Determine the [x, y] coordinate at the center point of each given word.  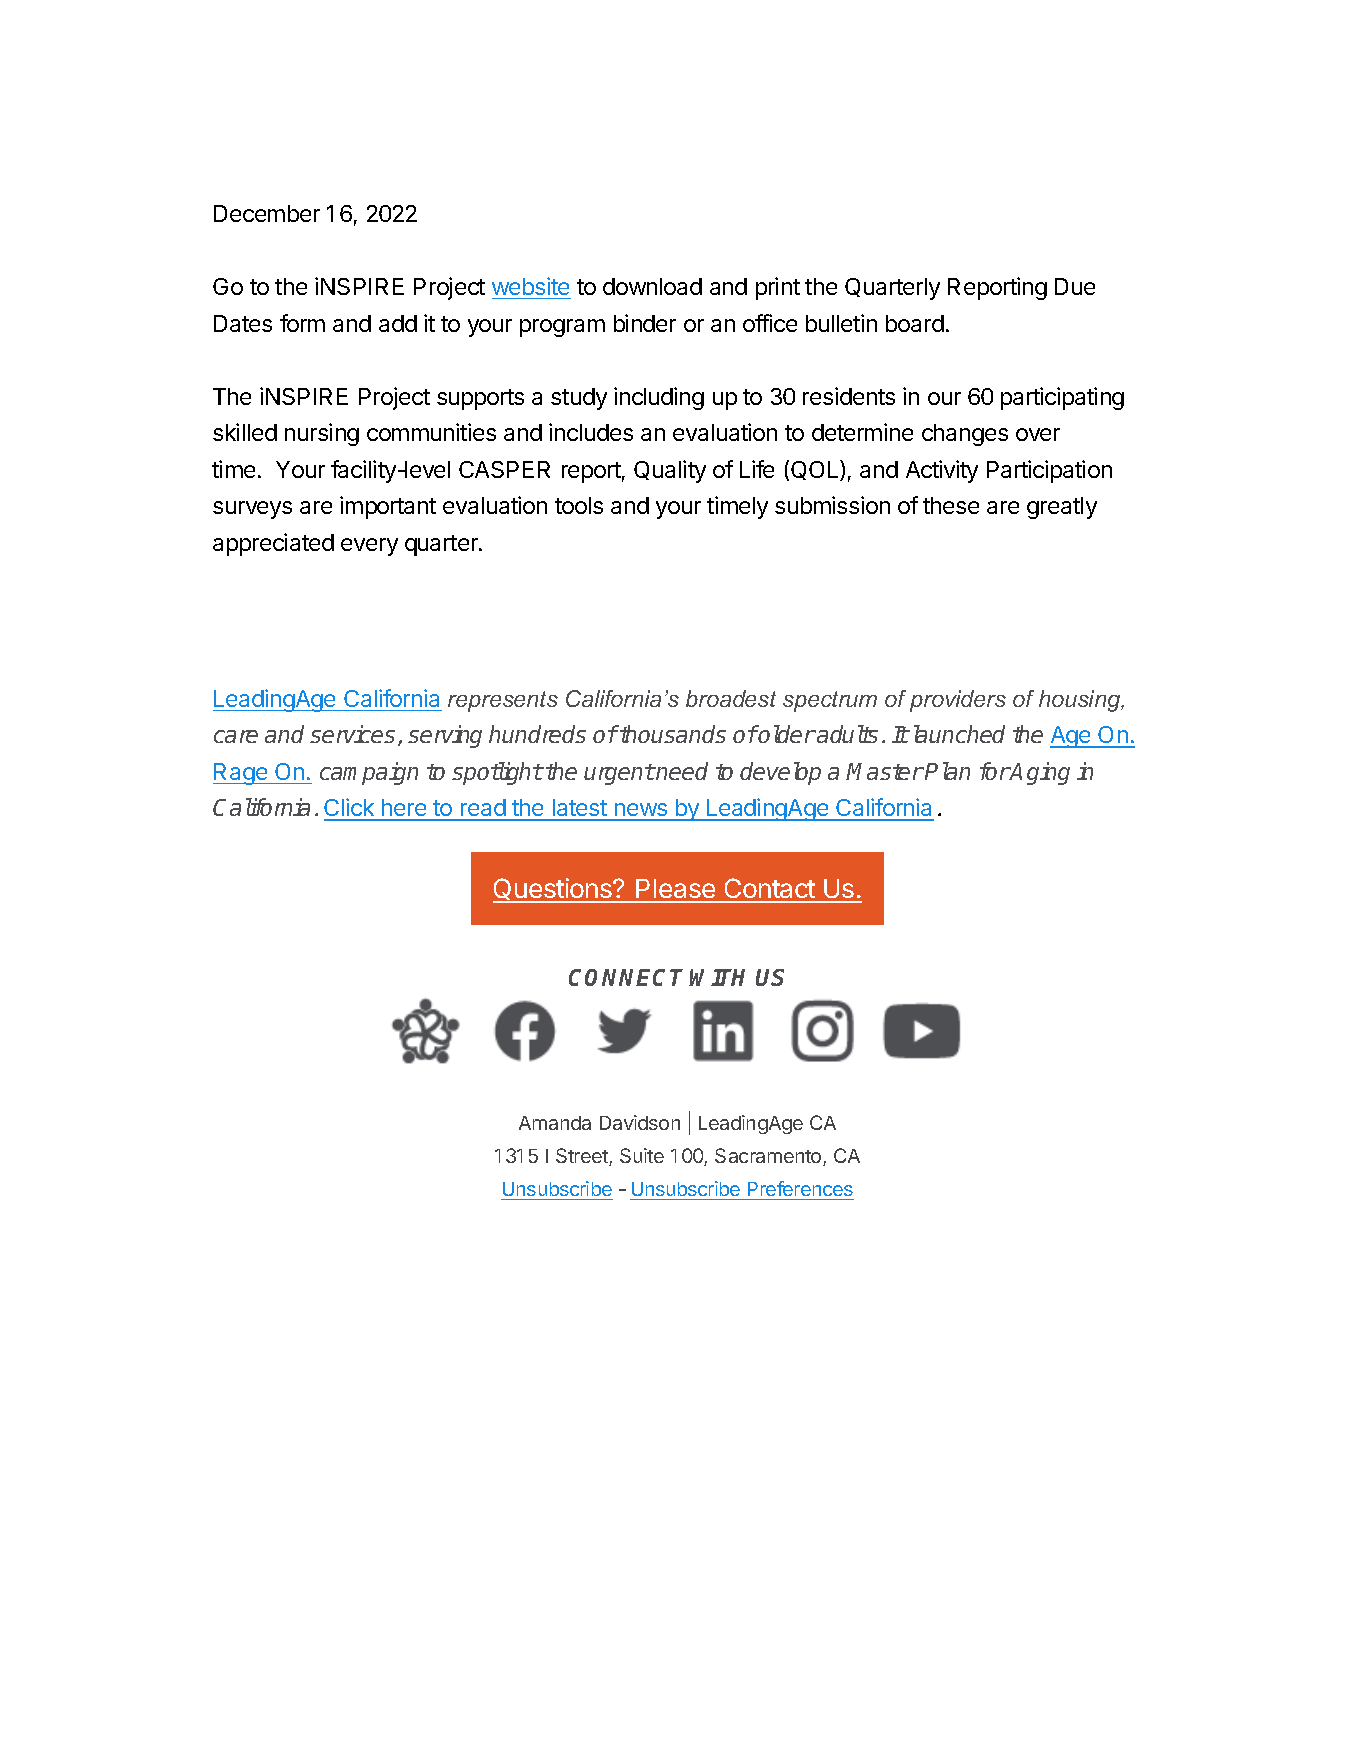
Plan [947, 771]
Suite [642, 1155]
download [652, 286]
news [640, 811]
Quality [670, 471]
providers [958, 701]
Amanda [555, 1123]
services [352, 734]
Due [1075, 286]
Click [350, 809]
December [267, 213]
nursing [322, 434]
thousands [672, 734]
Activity [942, 471]
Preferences [800, 1190]
